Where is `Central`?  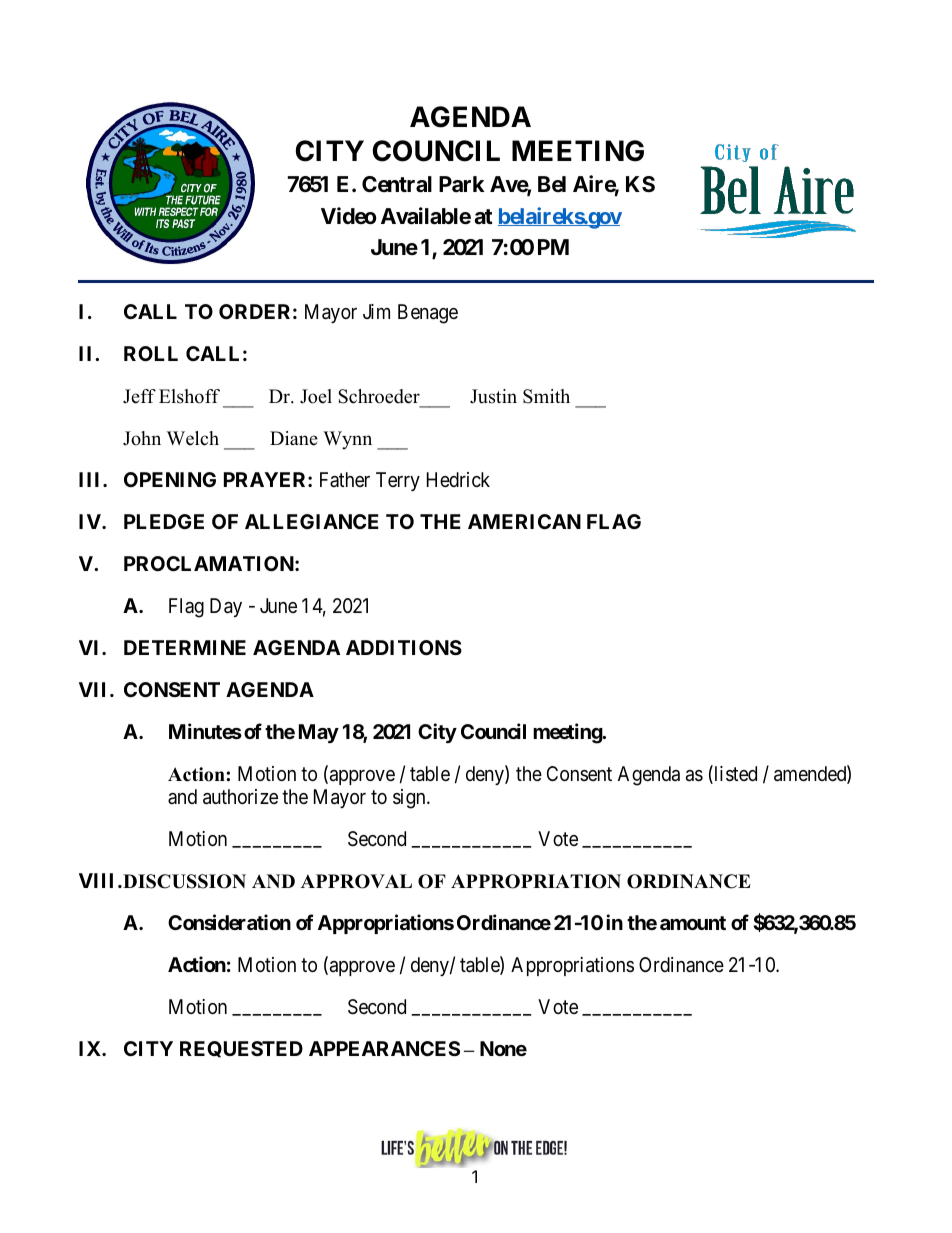 Central is located at coordinates (397, 184).
